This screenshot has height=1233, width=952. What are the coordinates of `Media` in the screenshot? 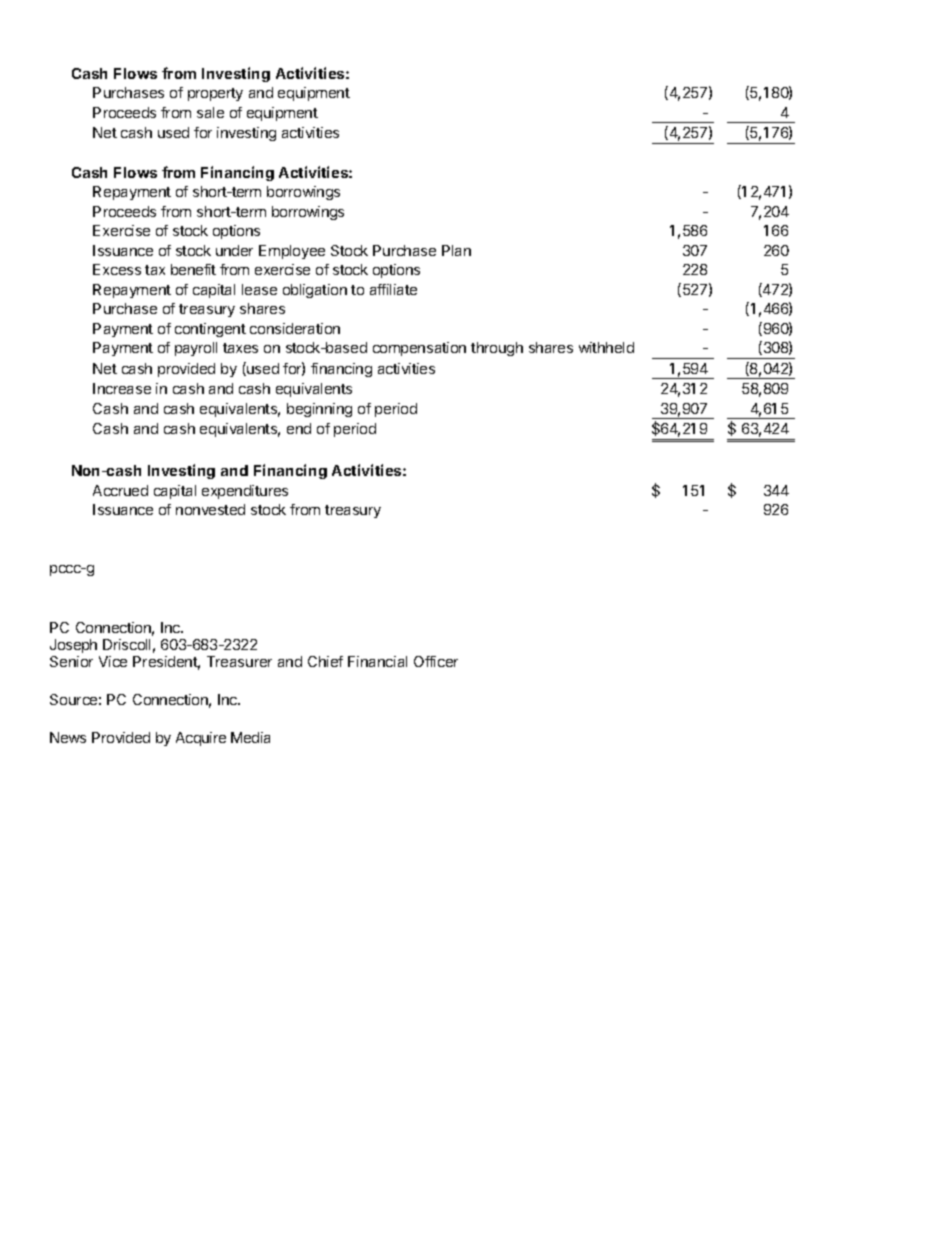 It's located at (250, 737).
